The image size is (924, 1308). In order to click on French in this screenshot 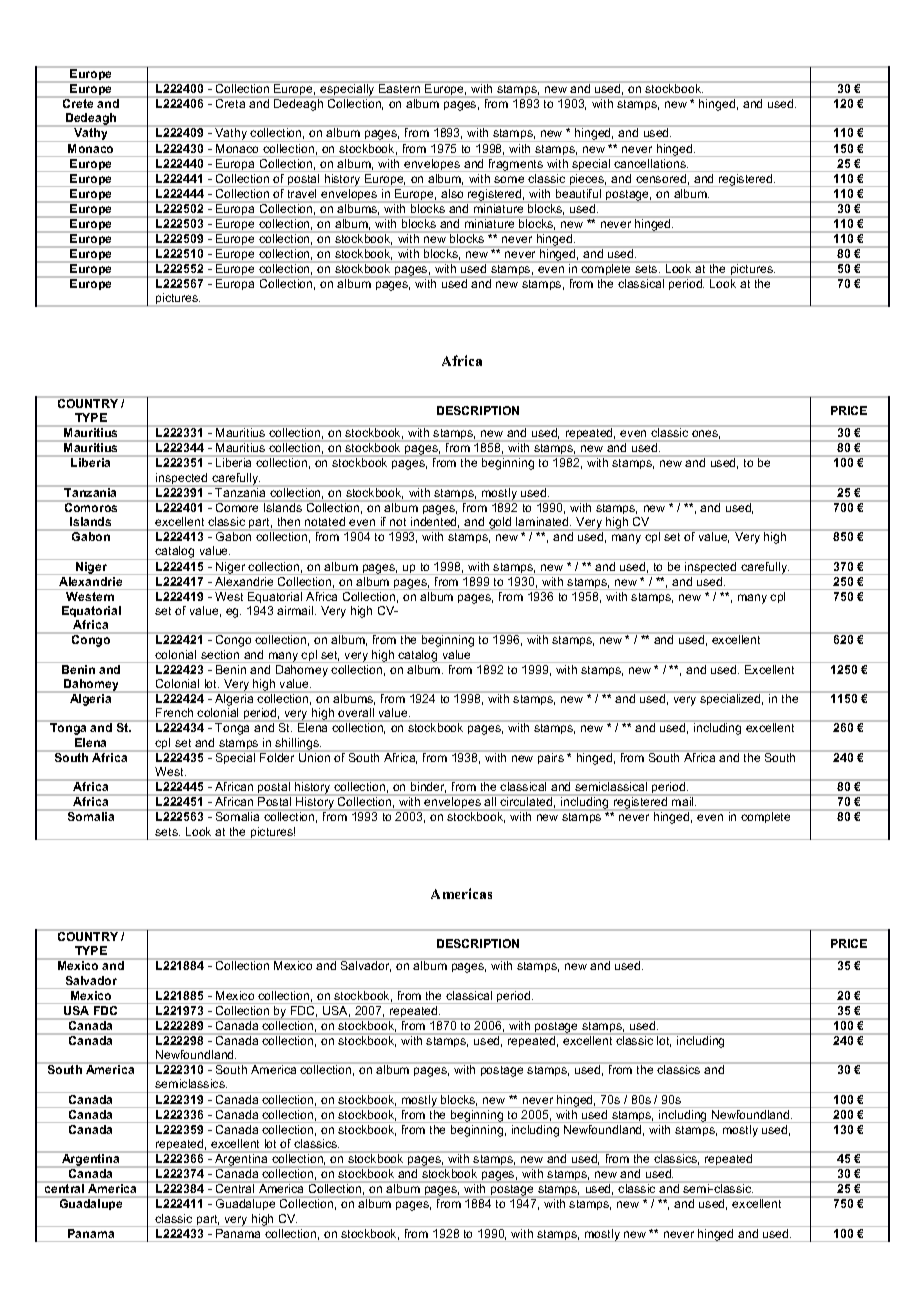, I will do `click(174, 712)`.
